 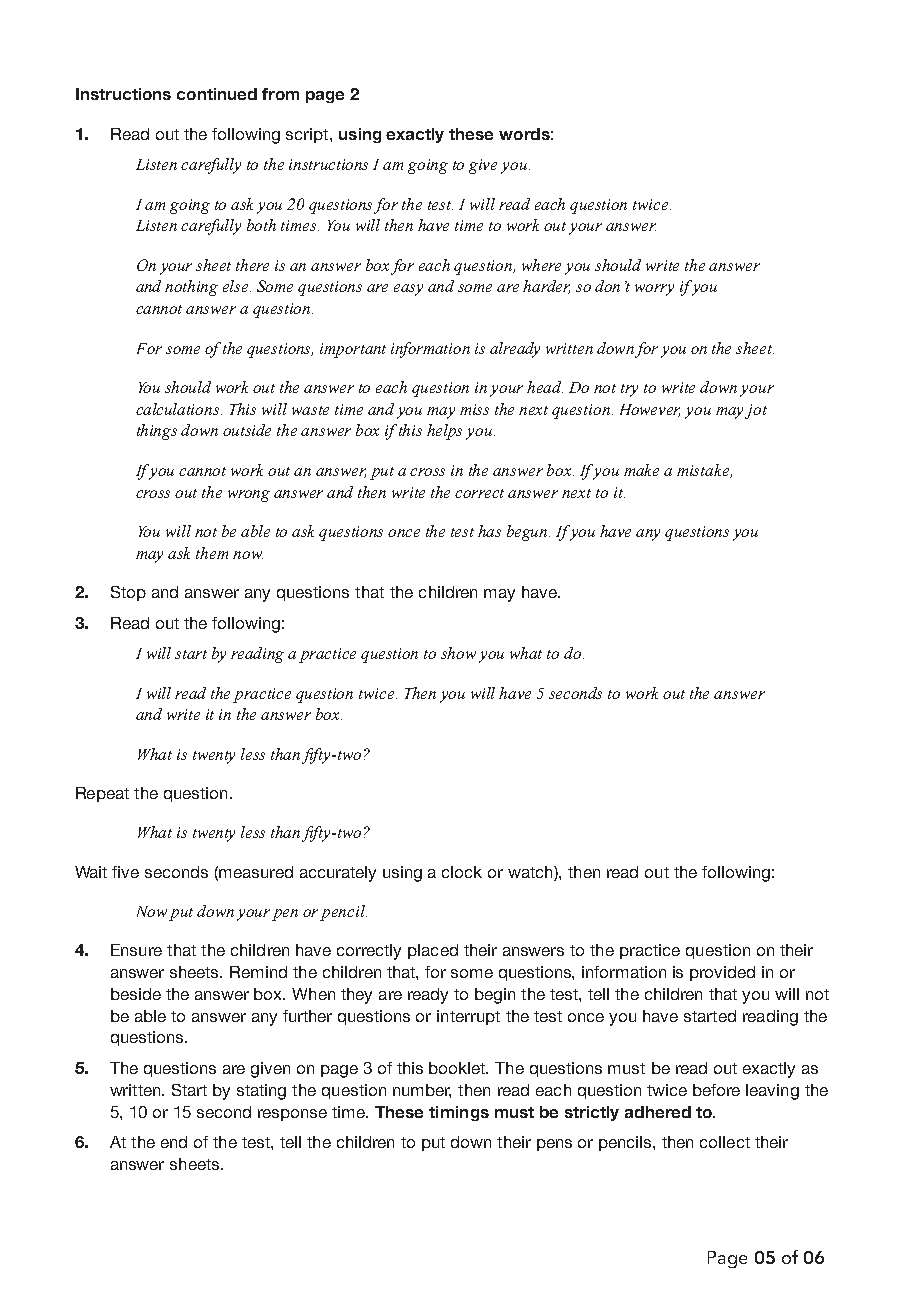 I want to click on watch, so click(x=531, y=872).
